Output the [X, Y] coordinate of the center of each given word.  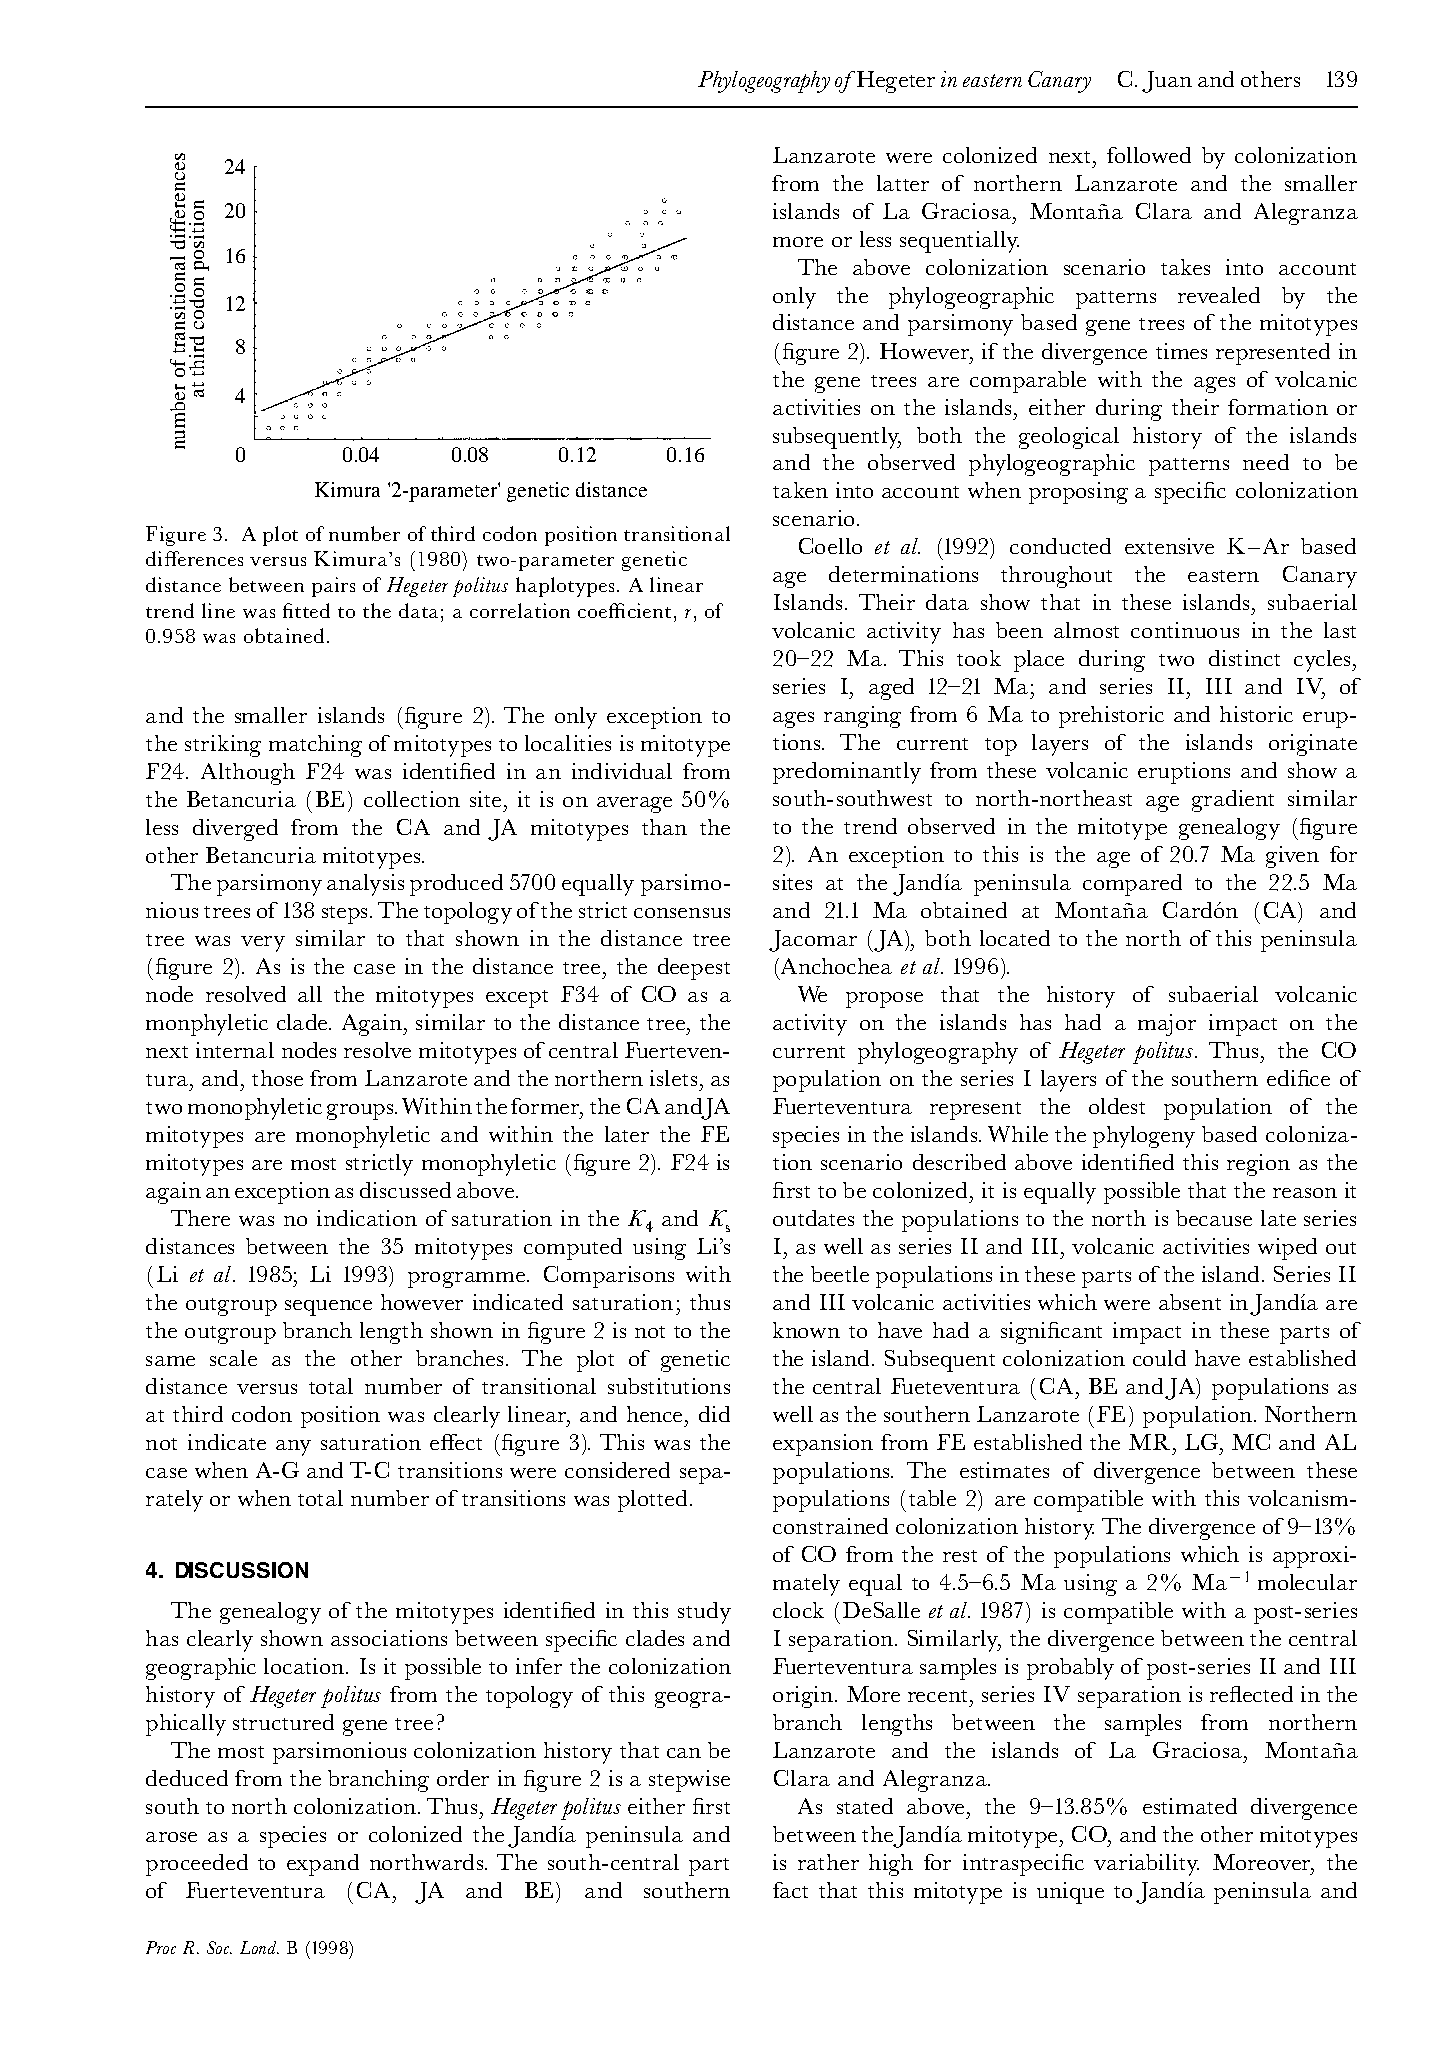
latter [903, 183]
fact [790, 1890]
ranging [862, 717]
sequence [328, 1308]
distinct [1244, 658]
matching [315, 746]
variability [1146, 1865]
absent [1190, 1302]
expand [323, 1865]
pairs [333, 587]
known [806, 1330]
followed [1149, 155]
